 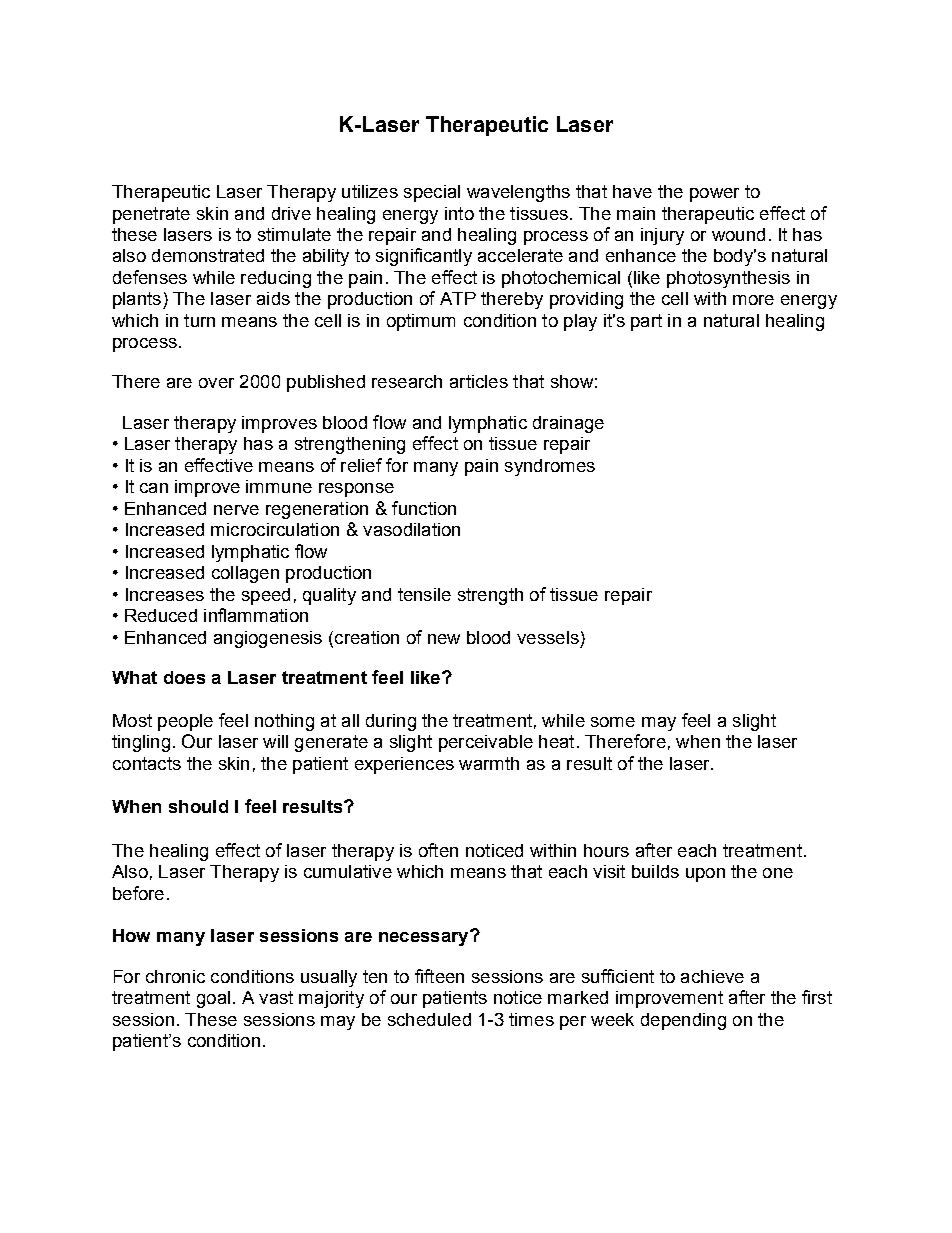 What do you see at coordinates (198, 806) in the screenshot?
I see `should` at bounding box center [198, 806].
